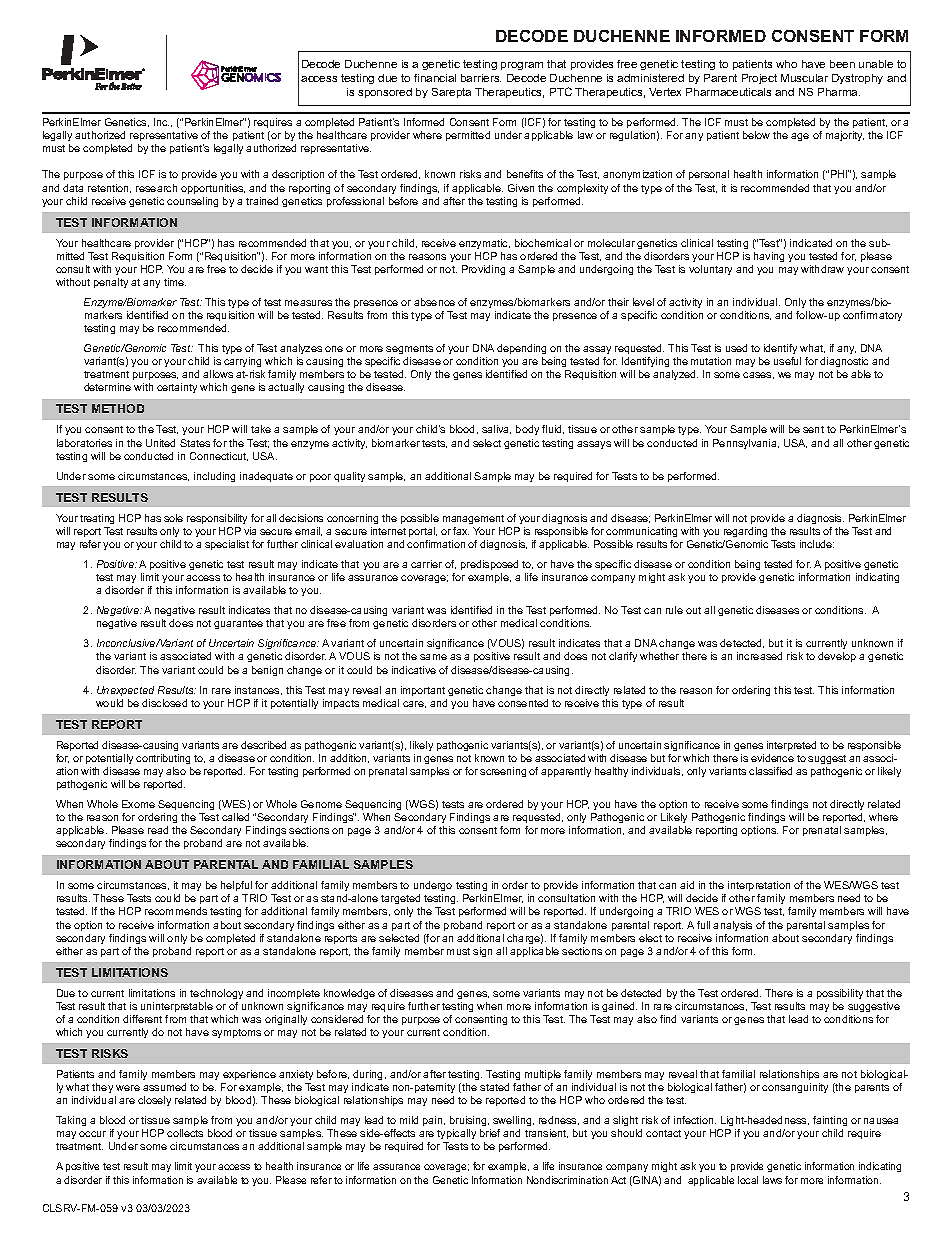 The height and width of the screenshot is (1233, 952). I want to click on Muscular, so click(804, 78).
